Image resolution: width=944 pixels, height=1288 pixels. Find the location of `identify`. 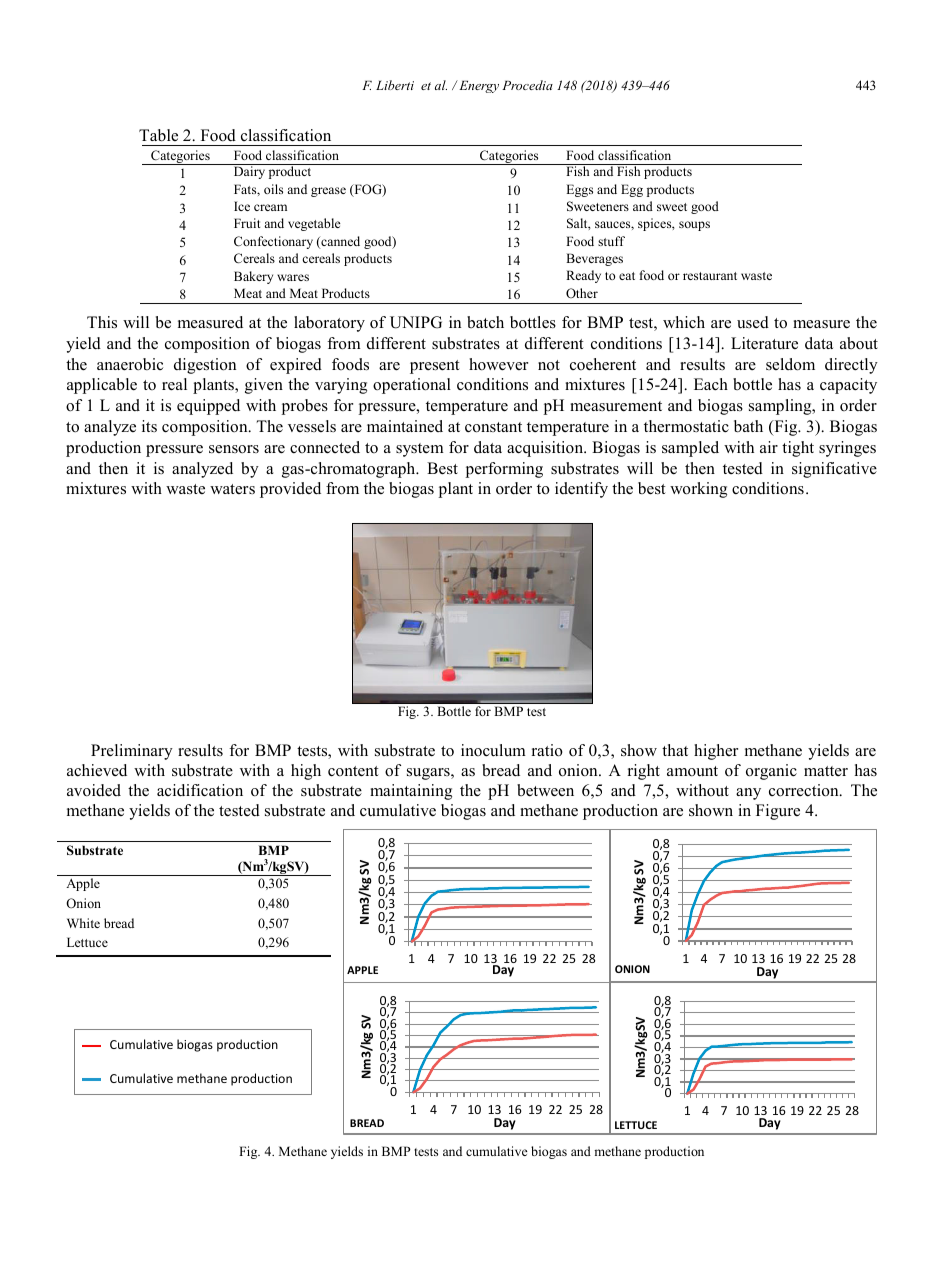

identify is located at coordinates (581, 490).
